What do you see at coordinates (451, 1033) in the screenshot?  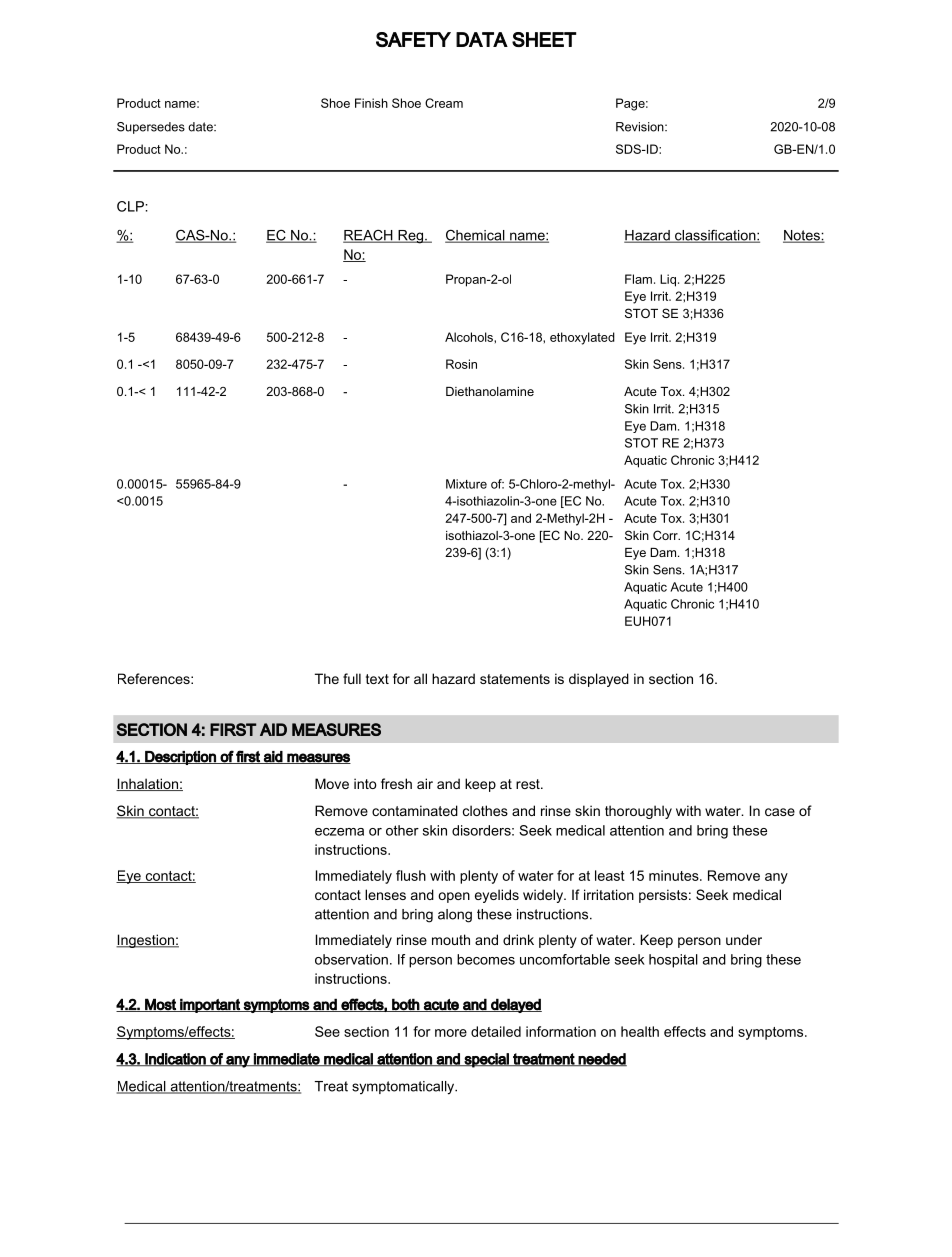 I see `more` at bounding box center [451, 1033].
